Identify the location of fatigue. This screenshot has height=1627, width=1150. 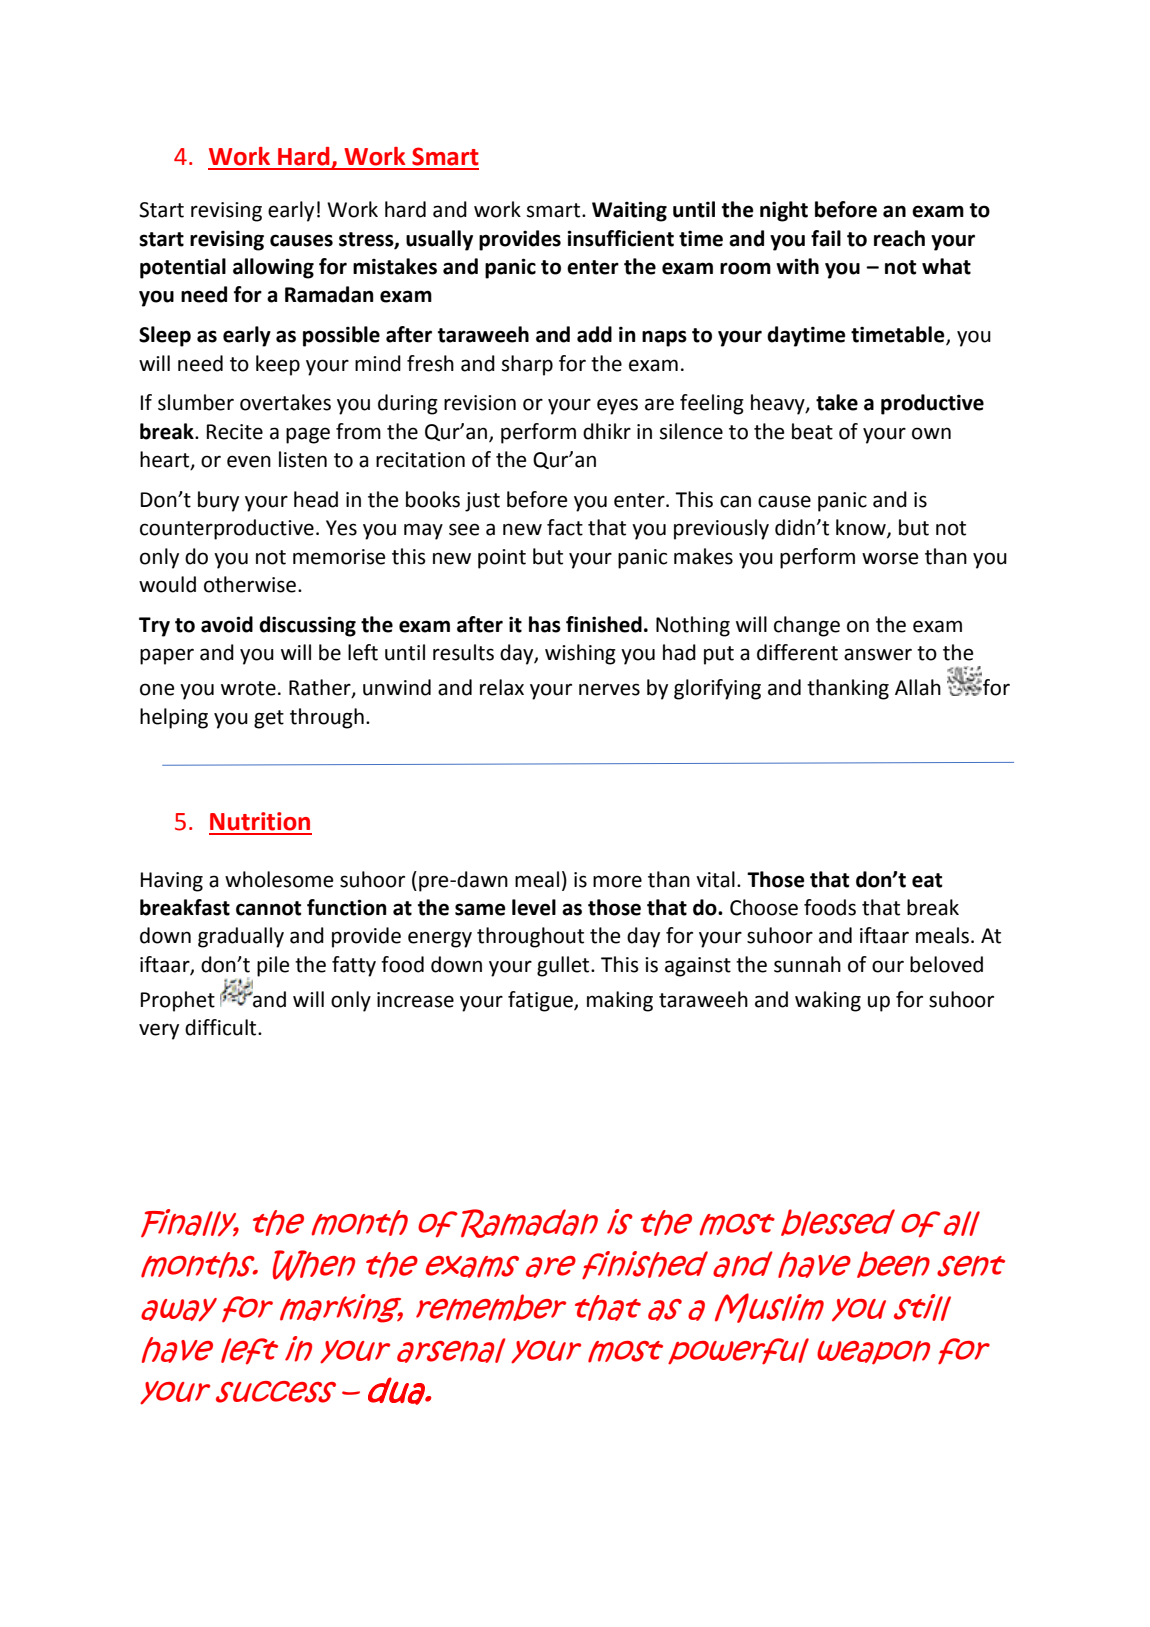
(541, 1001).
